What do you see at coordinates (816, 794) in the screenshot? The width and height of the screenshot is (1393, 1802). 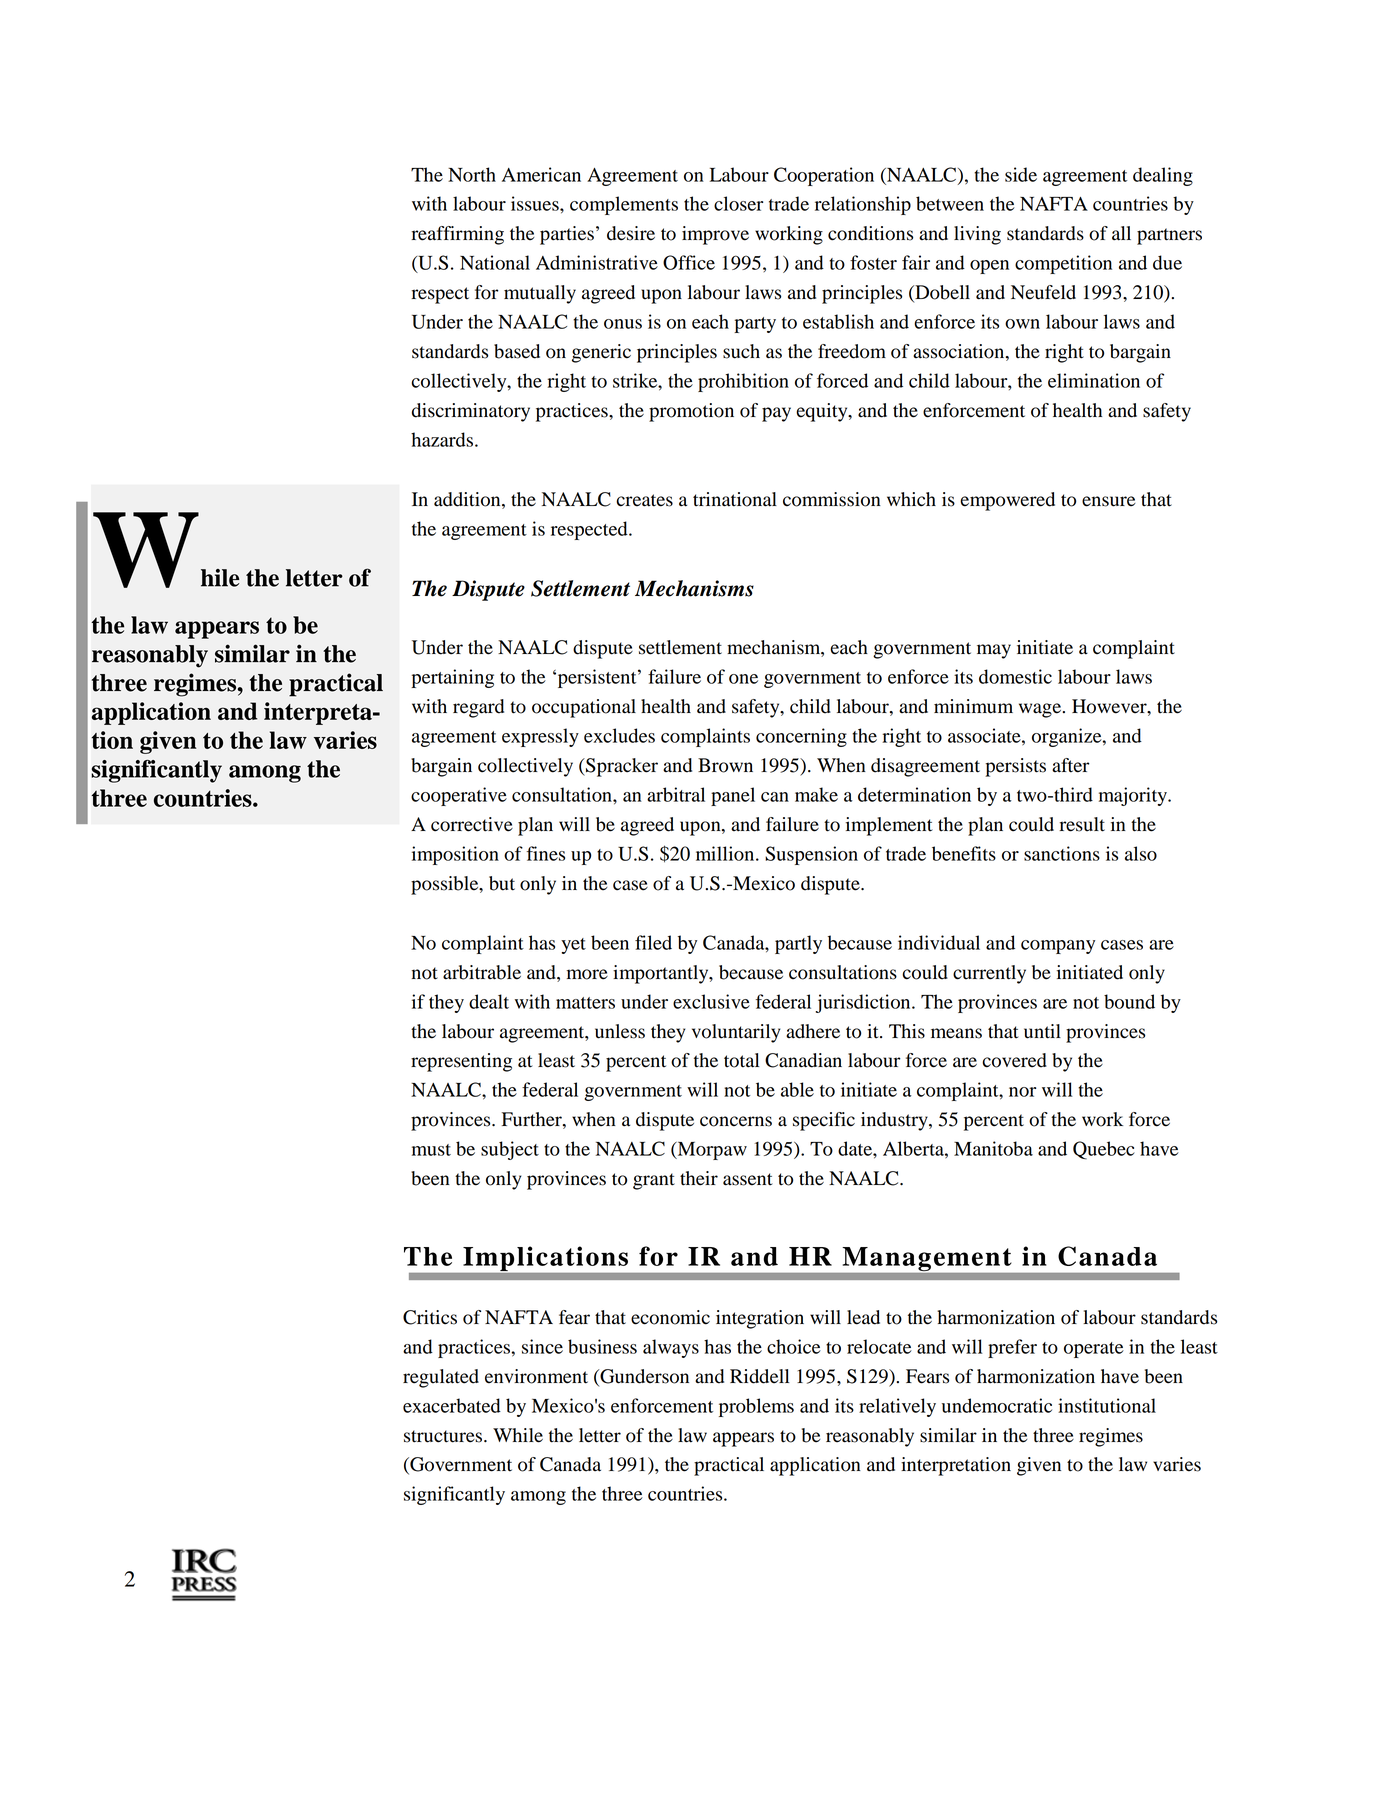 I see `make` at bounding box center [816, 794].
